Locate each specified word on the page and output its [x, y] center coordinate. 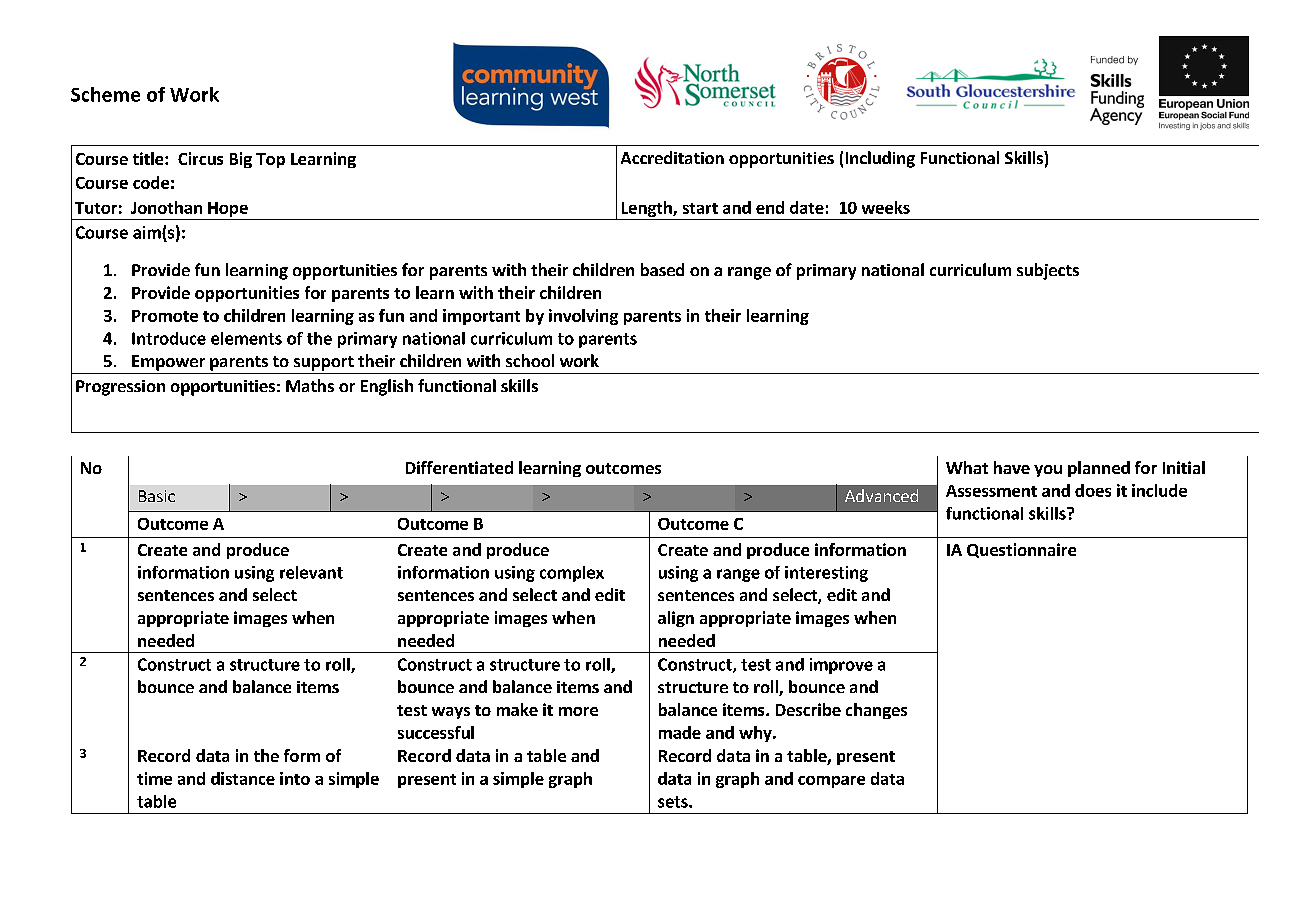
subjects [1048, 271]
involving [583, 317]
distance [243, 778]
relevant [311, 572]
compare [831, 782]
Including [880, 159]
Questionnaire [1021, 550]
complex [572, 574]
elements [246, 338]
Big [241, 160]
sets [674, 802]
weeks [886, 207]
